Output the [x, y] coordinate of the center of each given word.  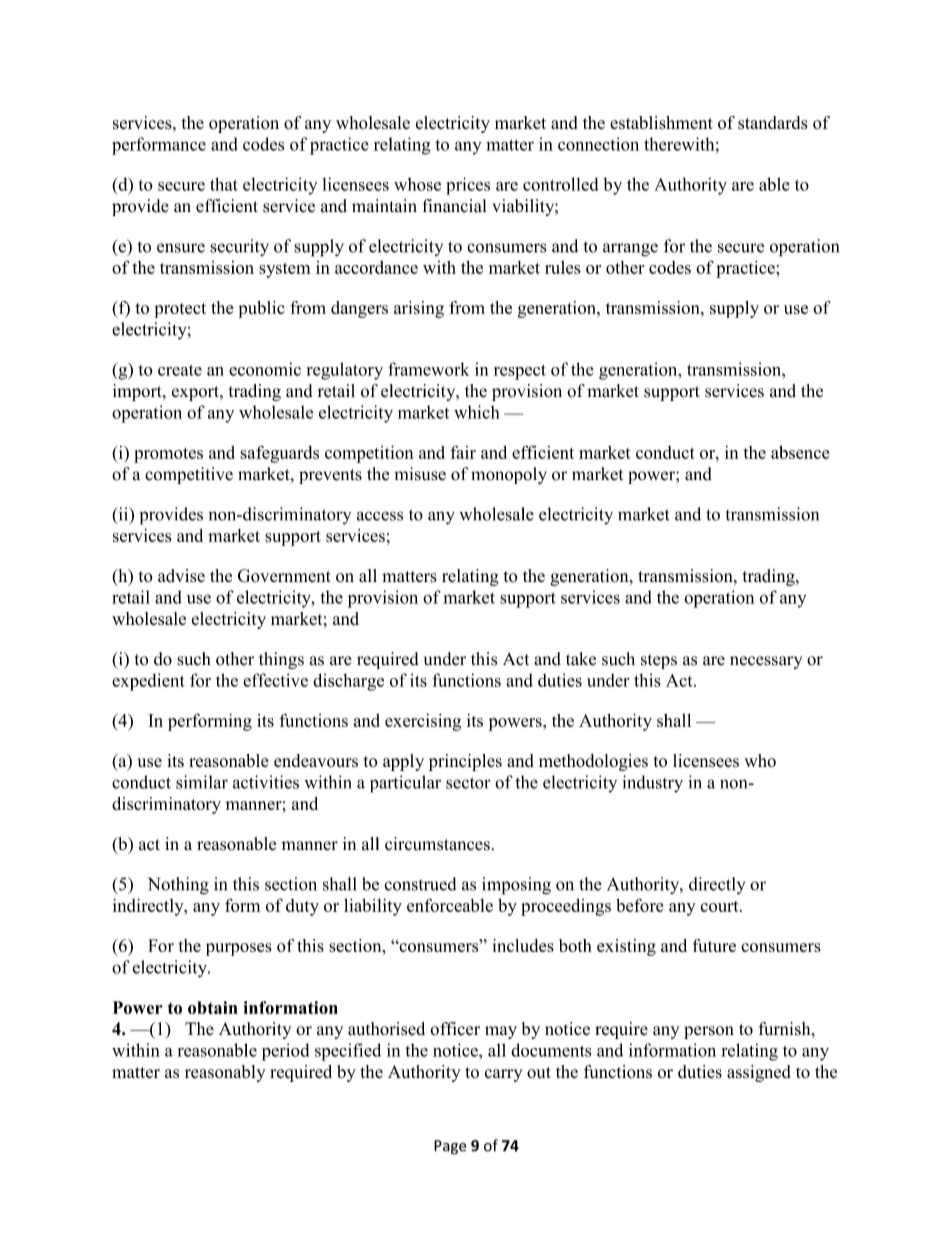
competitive [189, 475]
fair [463, 452]
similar [202, 782]
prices [468, 186]
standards [773, 123]
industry [653, 784]
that [224, 184]
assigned [759, 1073]
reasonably [225, 1073]
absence [800, 452]
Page [450, 1147]
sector [468, 783]
